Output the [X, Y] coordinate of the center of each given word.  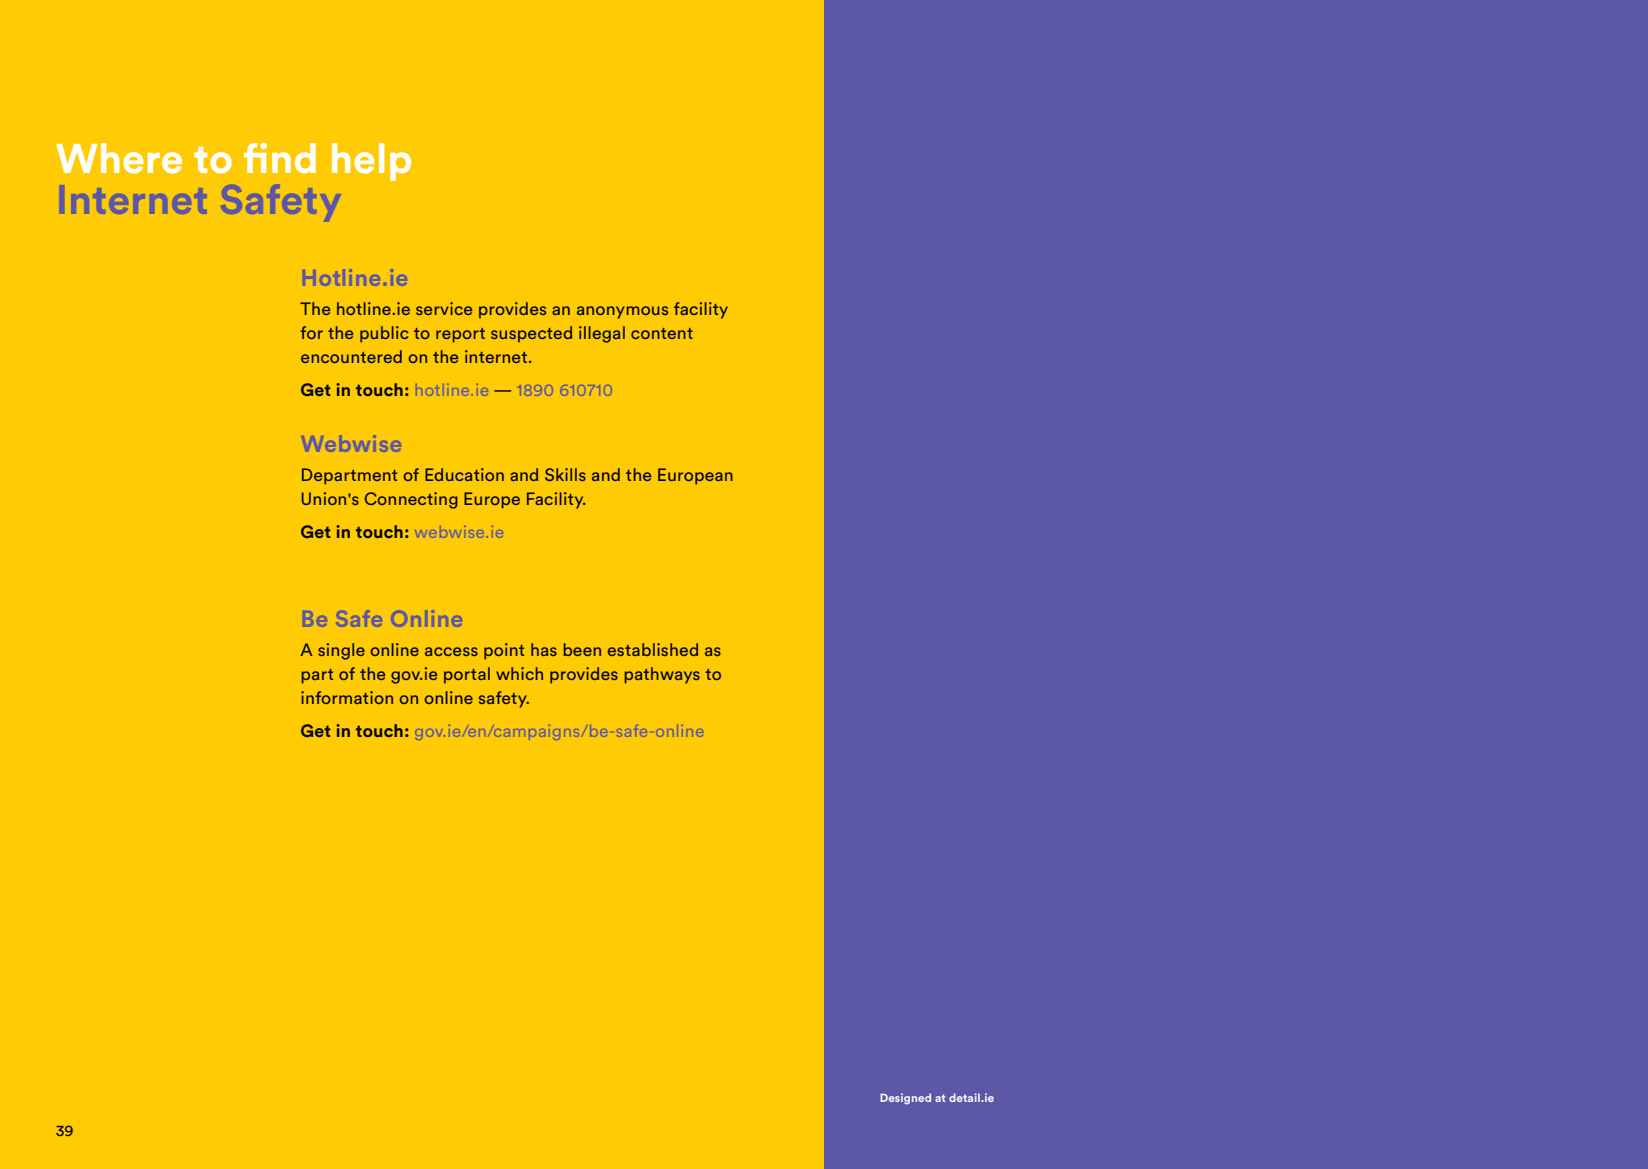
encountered [351, 356]
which [519, 673]
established [652, 649]
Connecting [411, 500]
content [662, 333]
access [451, 651]
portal [467, 675]
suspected [531, 334]
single [341, 651]
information [347, 697]
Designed [905, 1099]
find [280, 158]
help [371, 162]
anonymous [622, 312]
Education [464, 474]
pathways [662, 675]
